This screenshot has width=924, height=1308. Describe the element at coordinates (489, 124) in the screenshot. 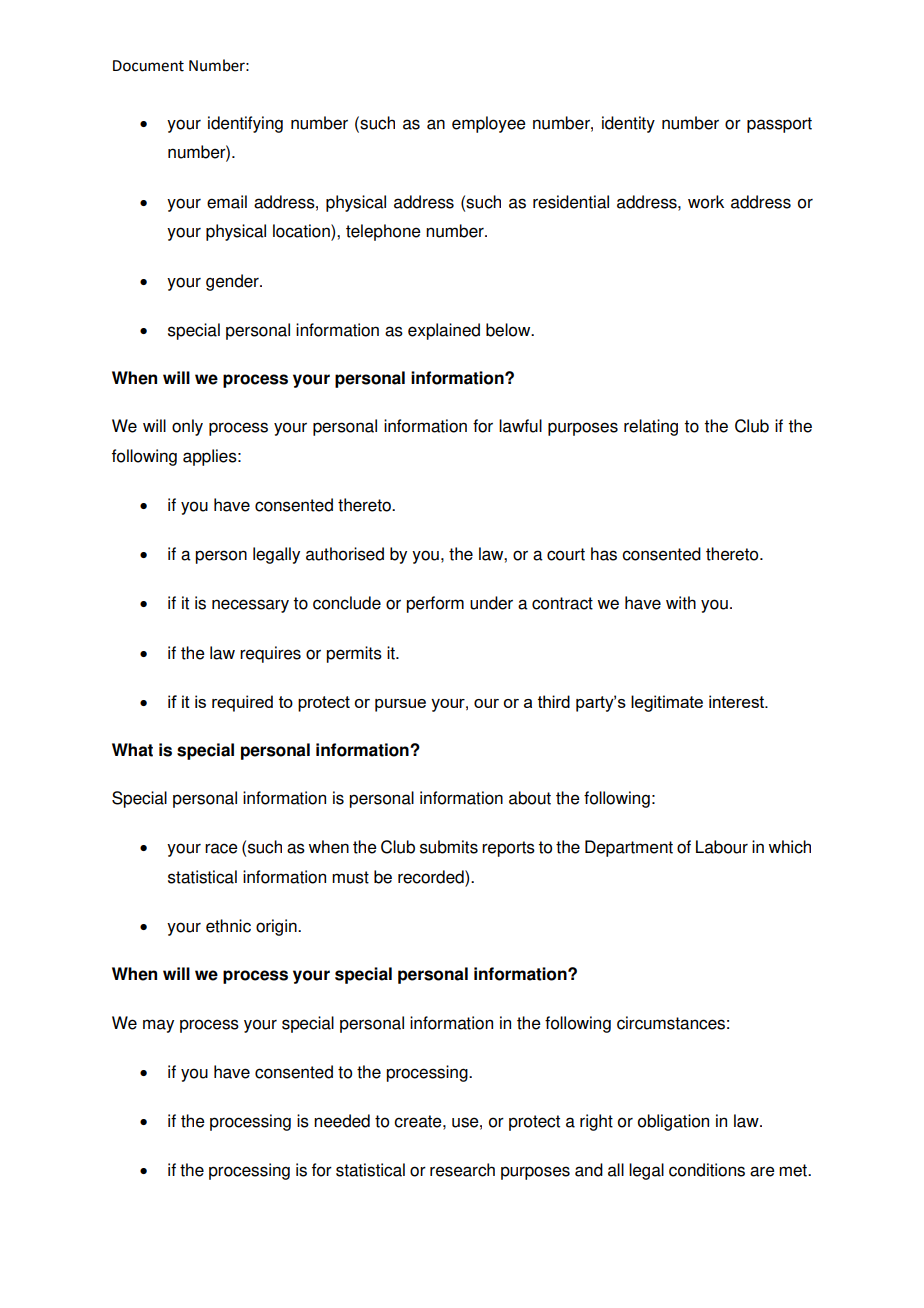

I see `employee` at that location.
